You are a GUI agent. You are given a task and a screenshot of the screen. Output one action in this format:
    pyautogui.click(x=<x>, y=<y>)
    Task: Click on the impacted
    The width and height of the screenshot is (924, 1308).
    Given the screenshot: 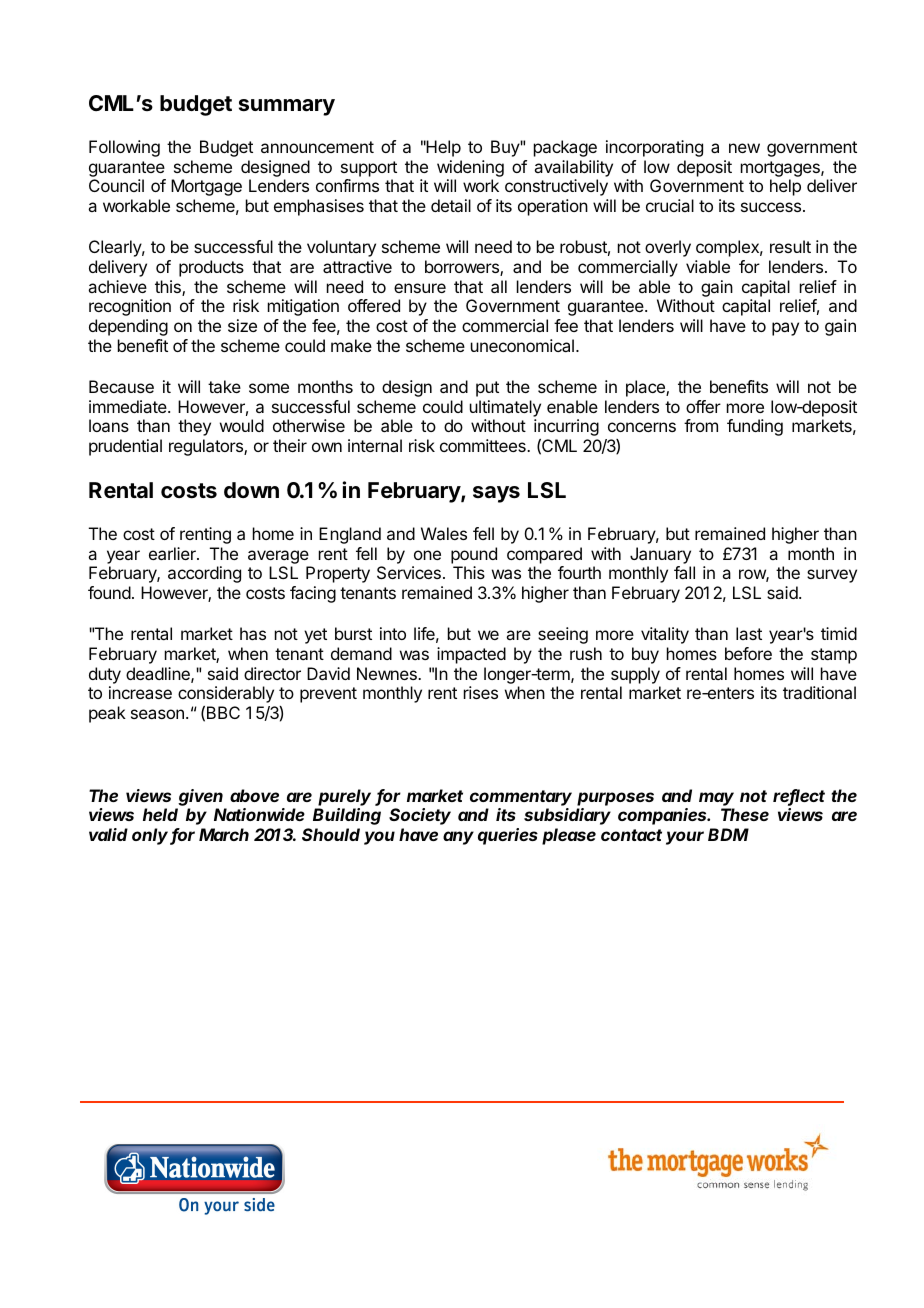 What is the action you would take?
    pyautogui.click(x=471, y=655)
